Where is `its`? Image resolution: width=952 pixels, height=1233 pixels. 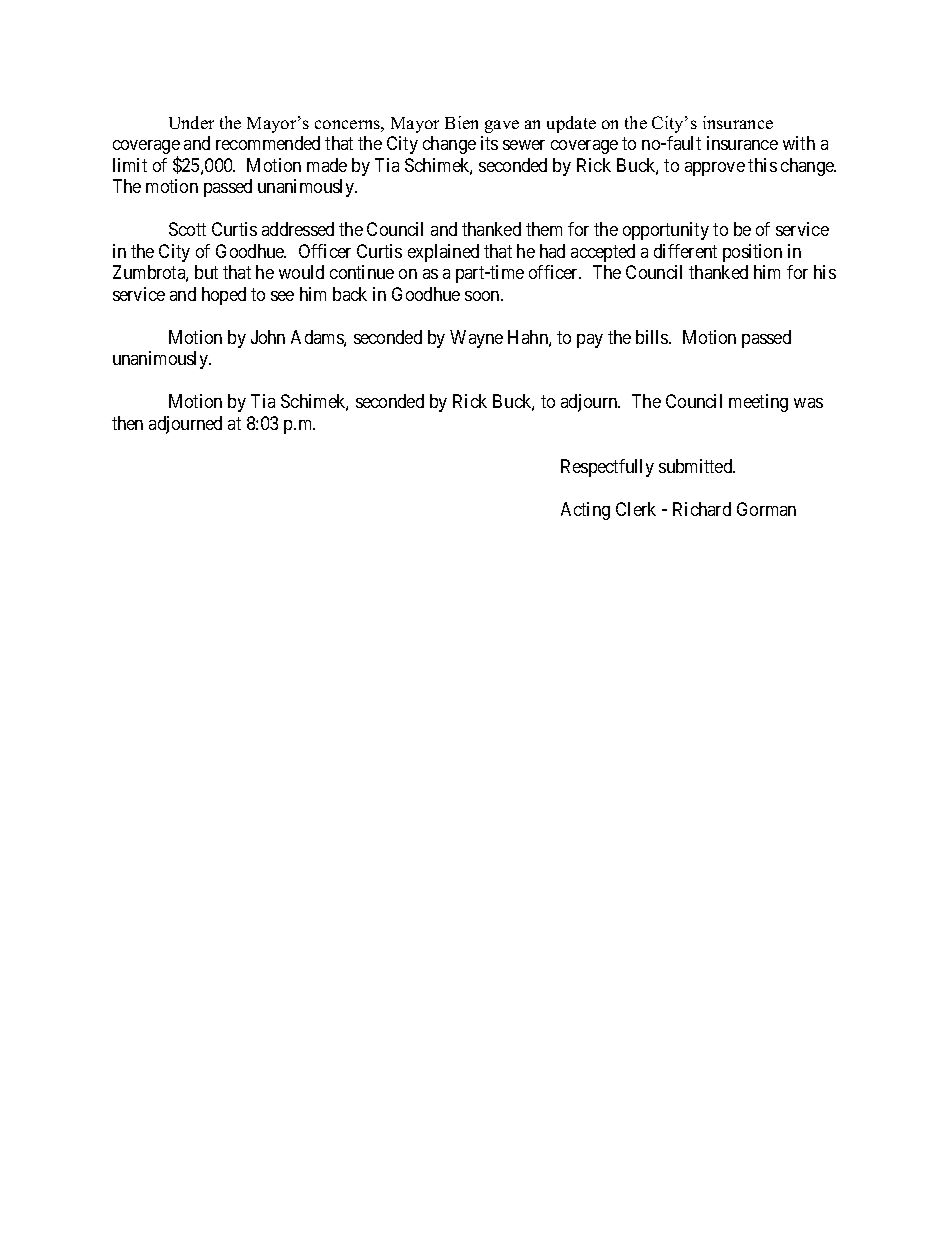
its is located at coordinates (489, 143).
